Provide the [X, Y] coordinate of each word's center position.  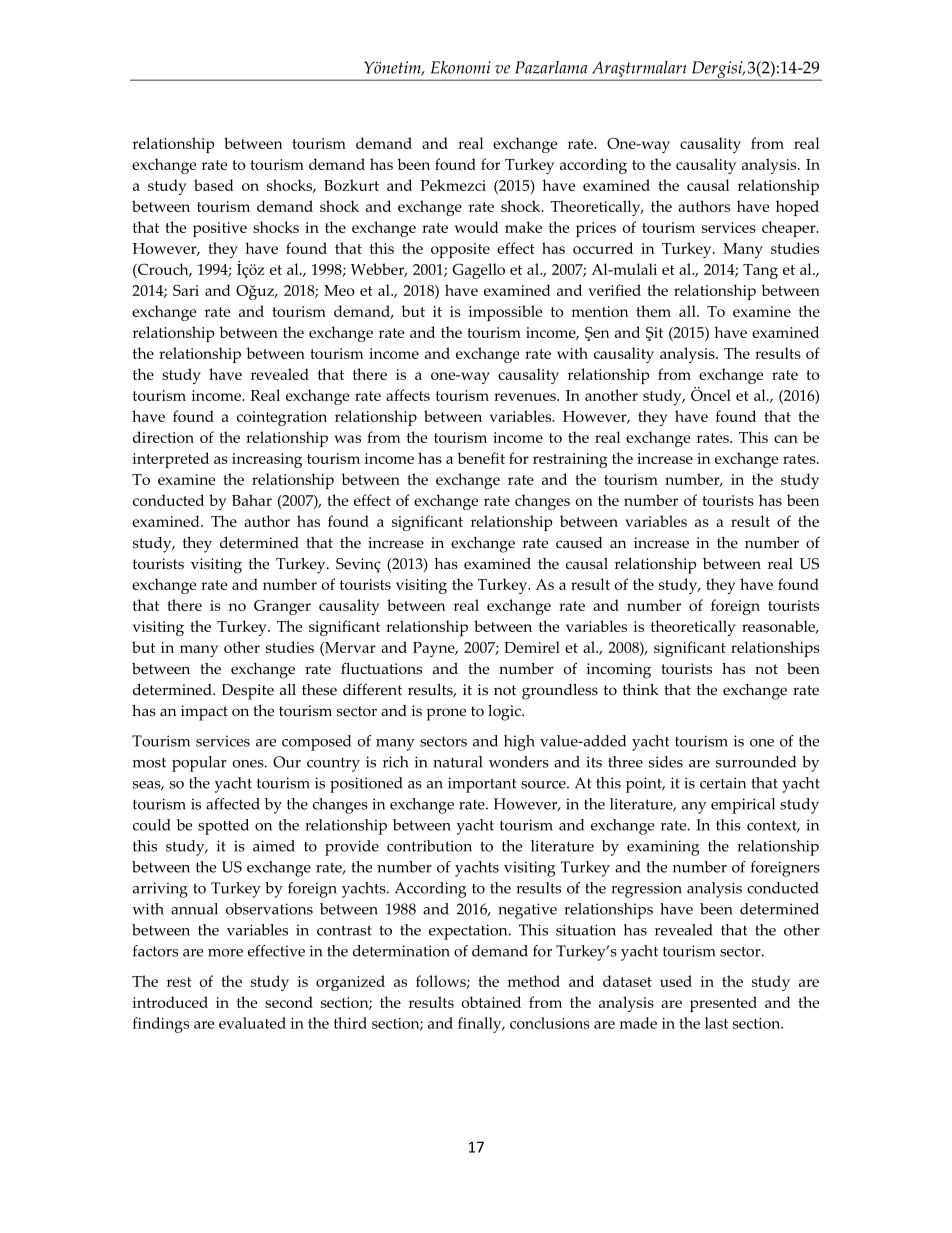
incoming [618, 671]
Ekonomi [461, 67]
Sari [186, 290]
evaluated [252, 1023]
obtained [491, 1002]
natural [458, 762]
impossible [505, 313]
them [653, 311]
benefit [481, 458]
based [214, 185]
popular [199, 764]
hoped [797, 208]
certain [723, 783]
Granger [282, 607]
